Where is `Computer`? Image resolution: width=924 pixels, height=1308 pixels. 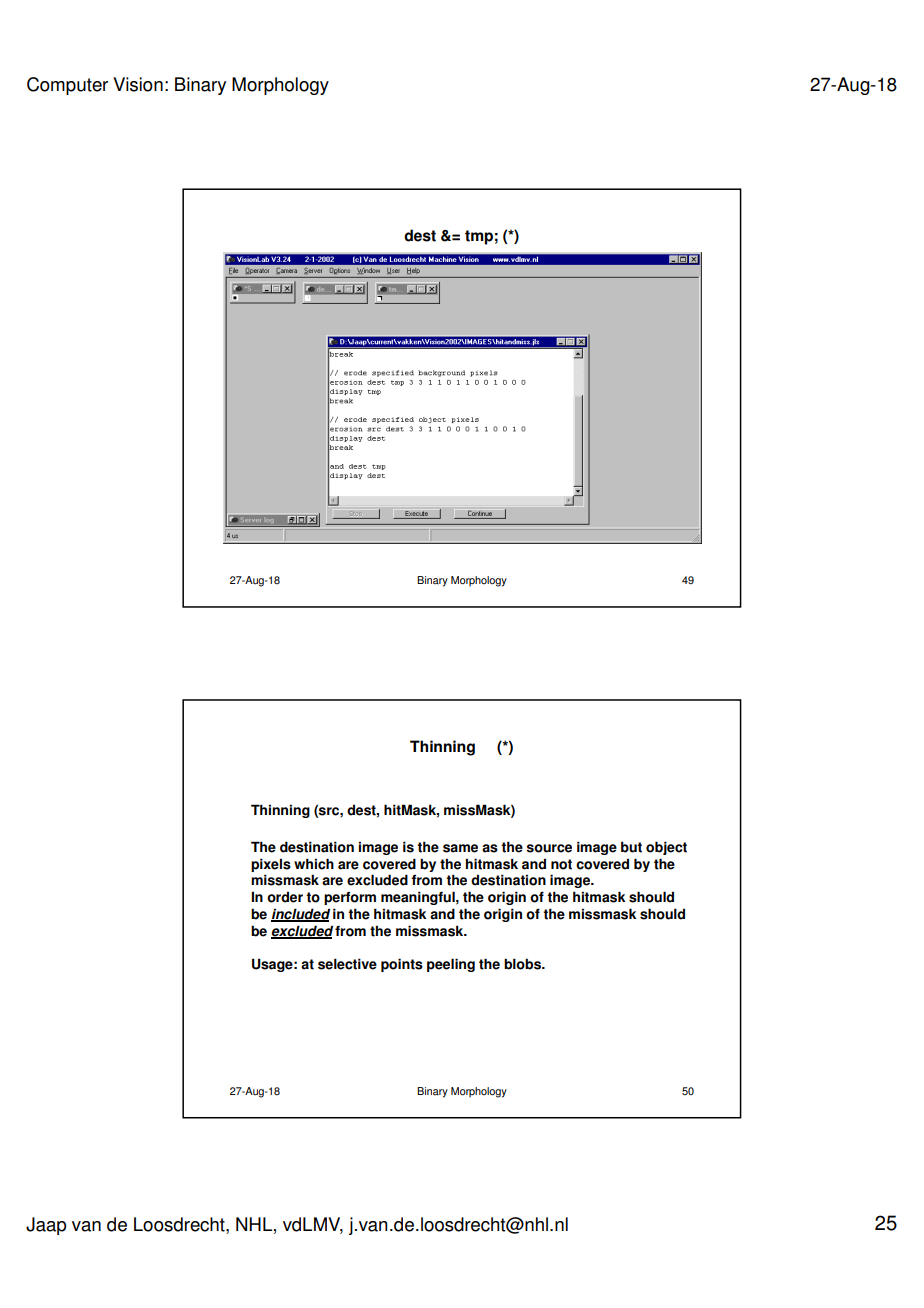 Computer is located at coordinates (67, 86).
